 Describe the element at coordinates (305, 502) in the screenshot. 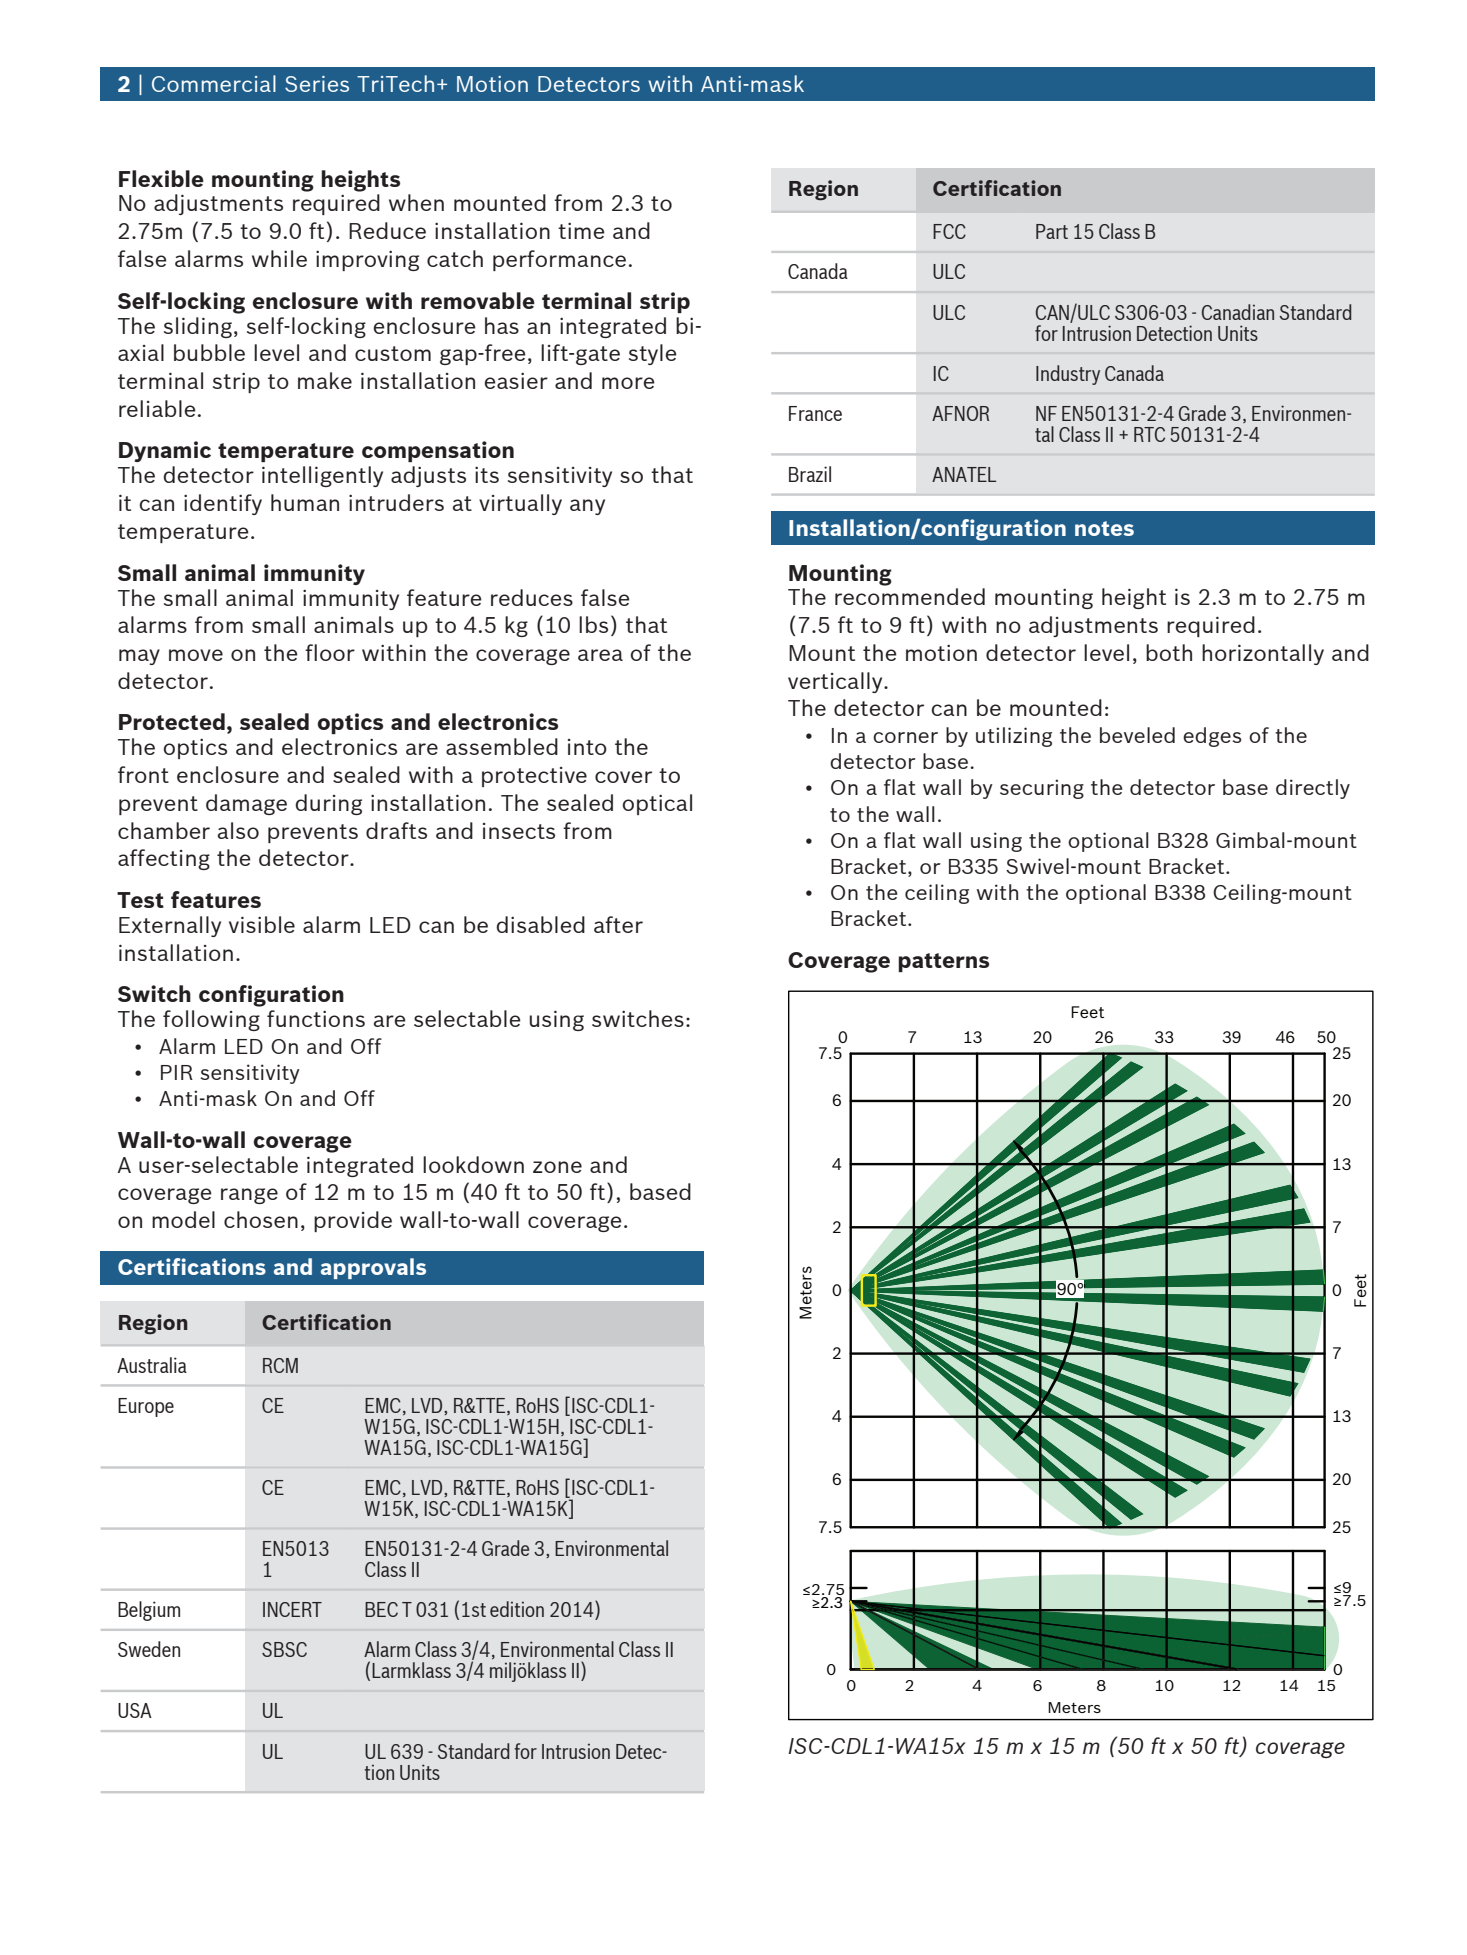

I see `human` at that location.
